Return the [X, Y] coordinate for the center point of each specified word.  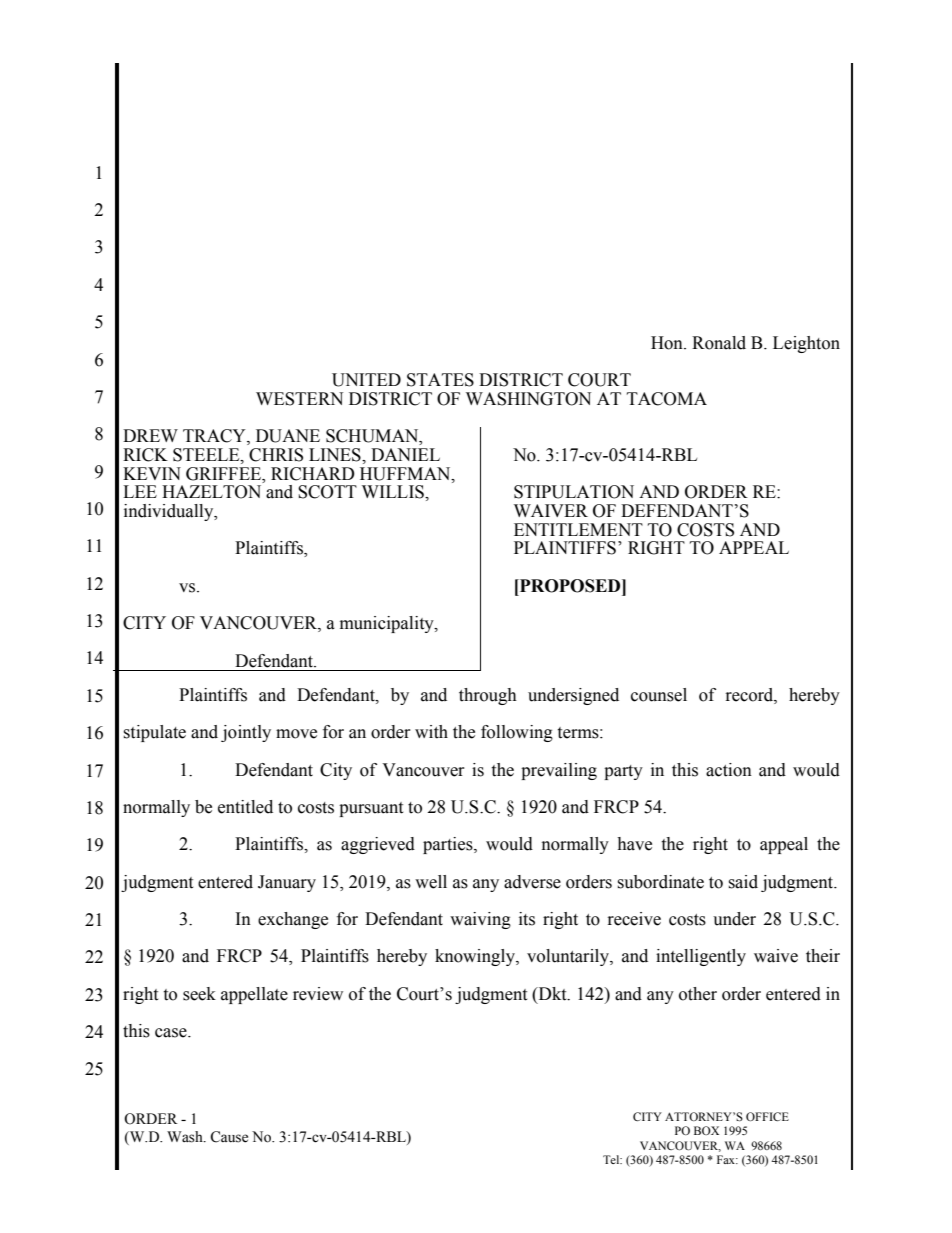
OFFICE [767, 1116]
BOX [706, 1130]
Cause [229, 1137]
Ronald [719, 343]
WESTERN [299, 399]
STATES [440, 380]
